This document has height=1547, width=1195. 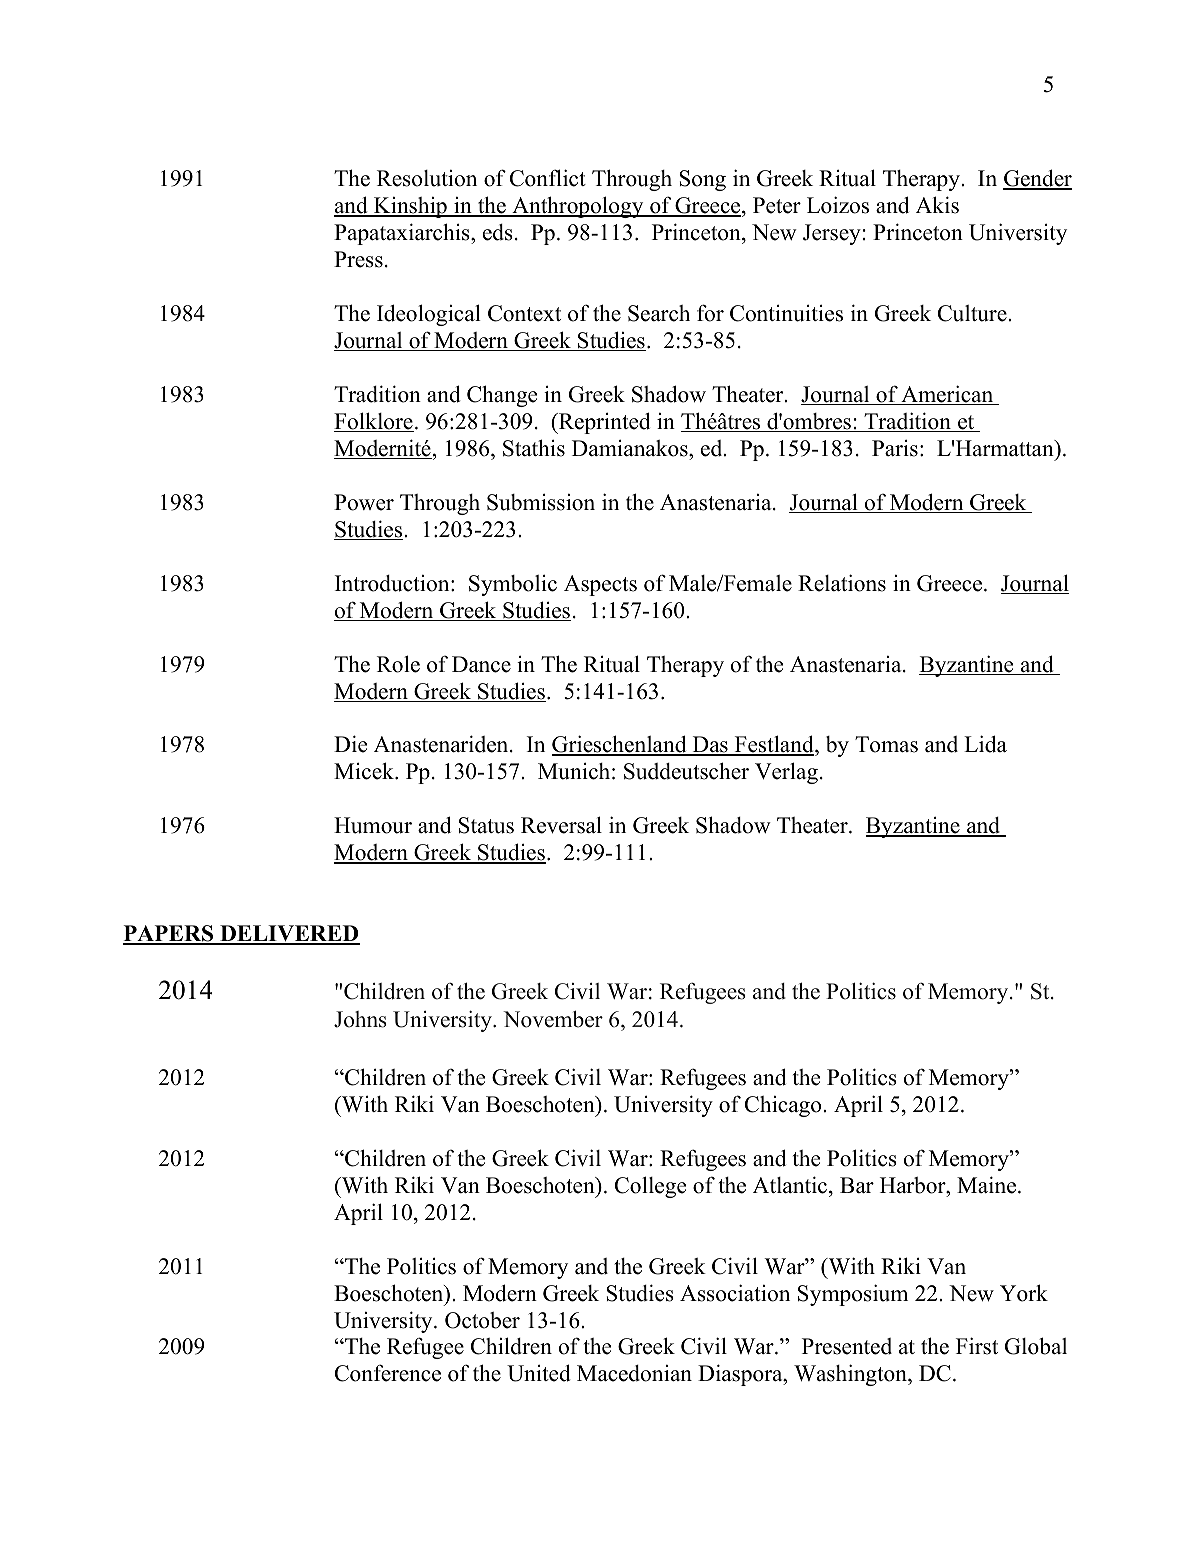 What do you see at coordinates (886, 744) in the document?
I see `Tomas` at bounding box center [886, 744].
